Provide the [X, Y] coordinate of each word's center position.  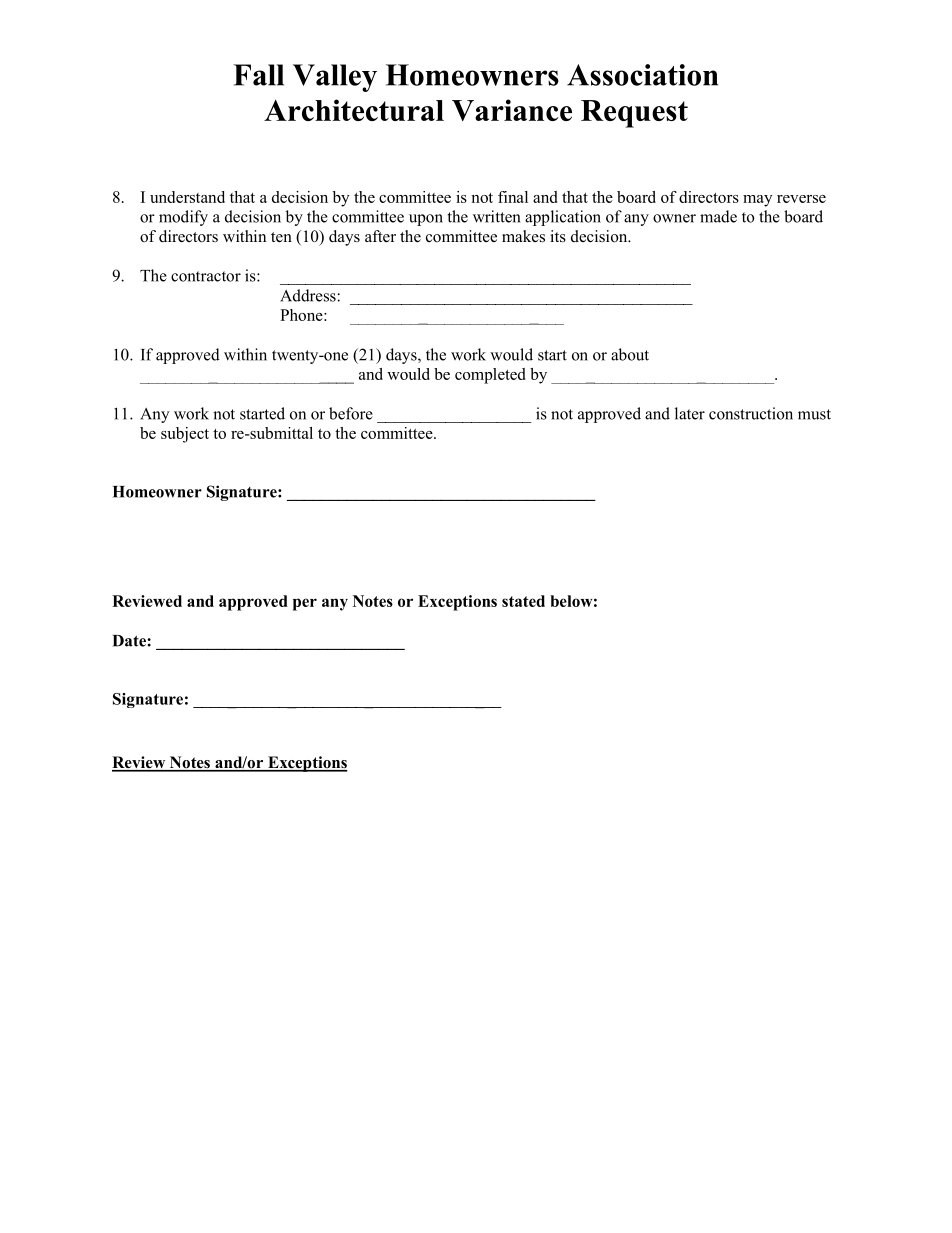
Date [130, 641]
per [305, 604]
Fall [258, 75]
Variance [512, 110]
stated [523, 601]
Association [642, 75]
